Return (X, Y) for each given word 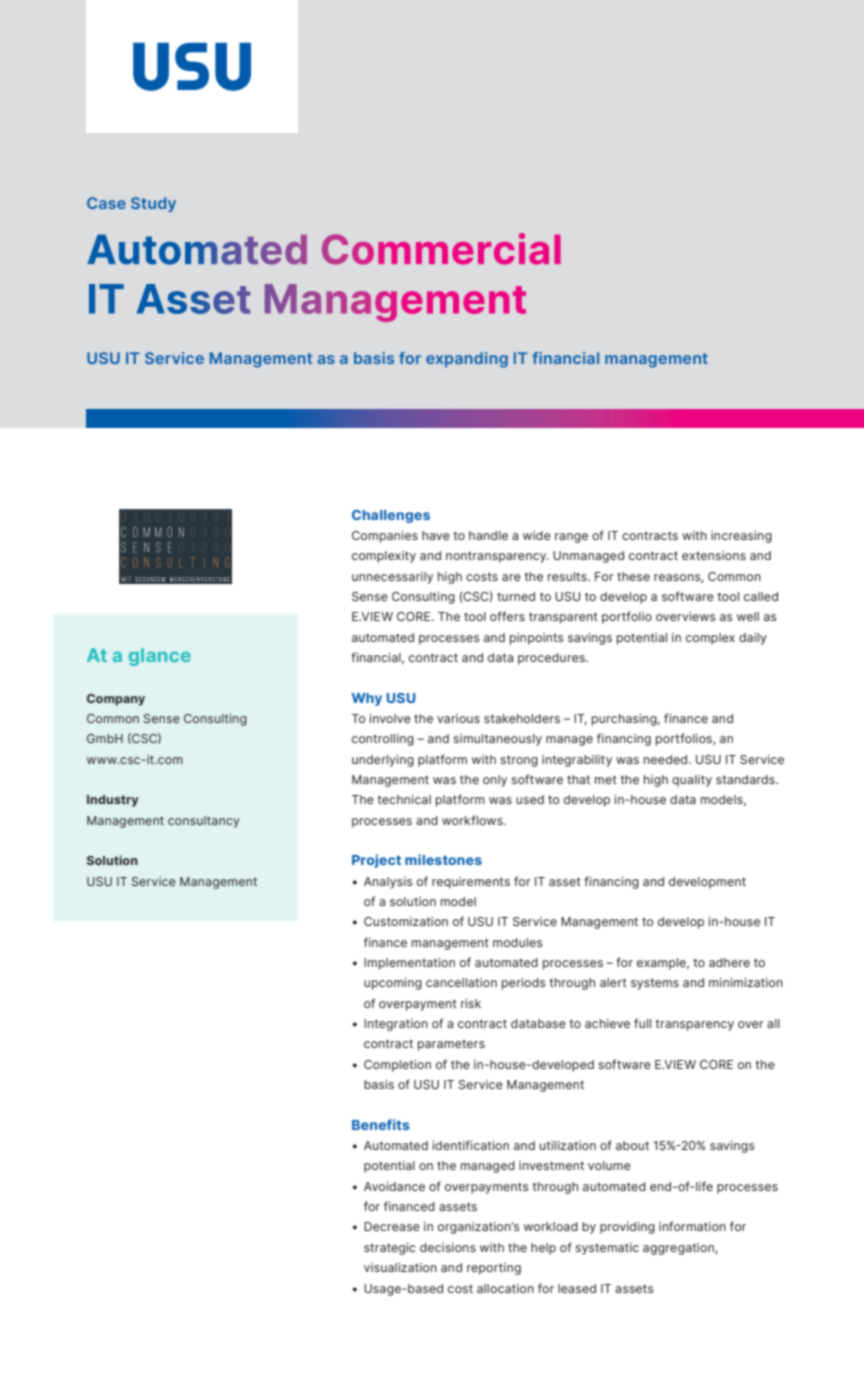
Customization (406, 921)
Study (153, 204)
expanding (467, 360)
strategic (390, 1249)
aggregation (679, 1249)
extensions (714, 555)
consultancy (204, 822)
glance (160, 657)
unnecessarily (392, 578)
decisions (448, 1247)
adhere (729, 962)
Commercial (441, 249)
